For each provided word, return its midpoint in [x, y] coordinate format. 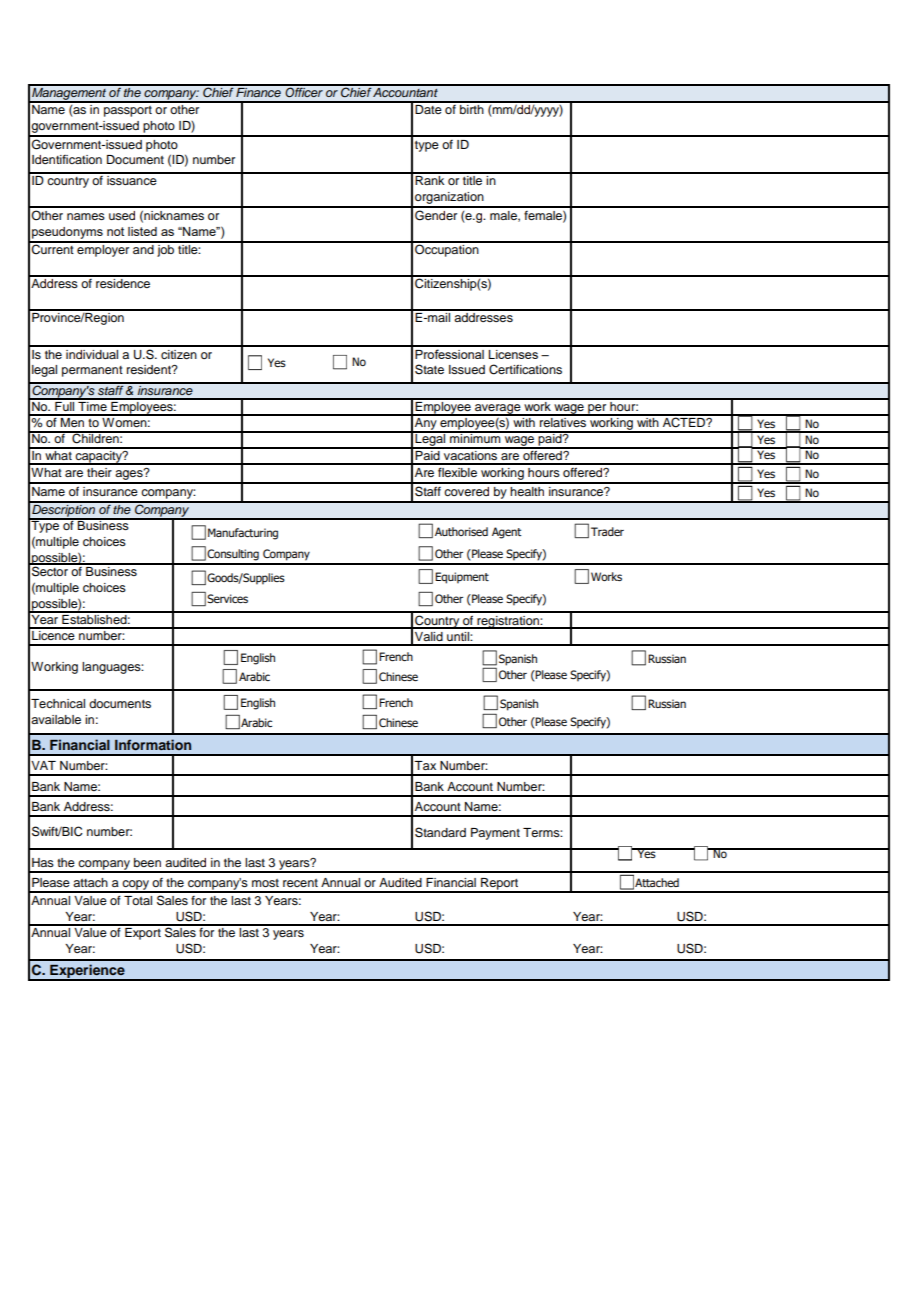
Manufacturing [243, 534]
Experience [87, 972]
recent [300, 883]
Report [500, 885]
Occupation [447, 249]
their [99, 472]
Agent [506, 533]
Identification [67, 159]
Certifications [525, 369]
